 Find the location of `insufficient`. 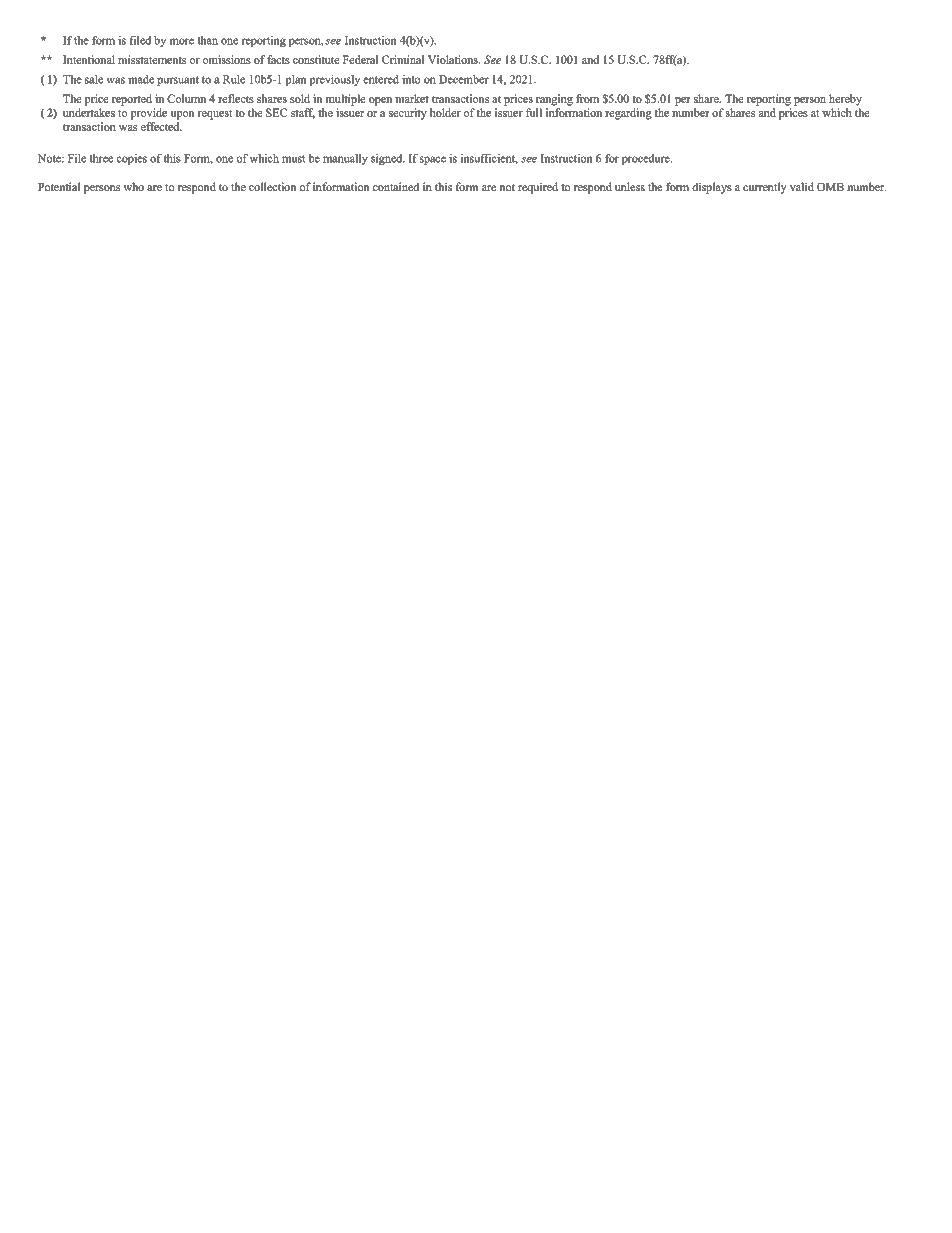

insufficient is located at coordinates (489, 159).
